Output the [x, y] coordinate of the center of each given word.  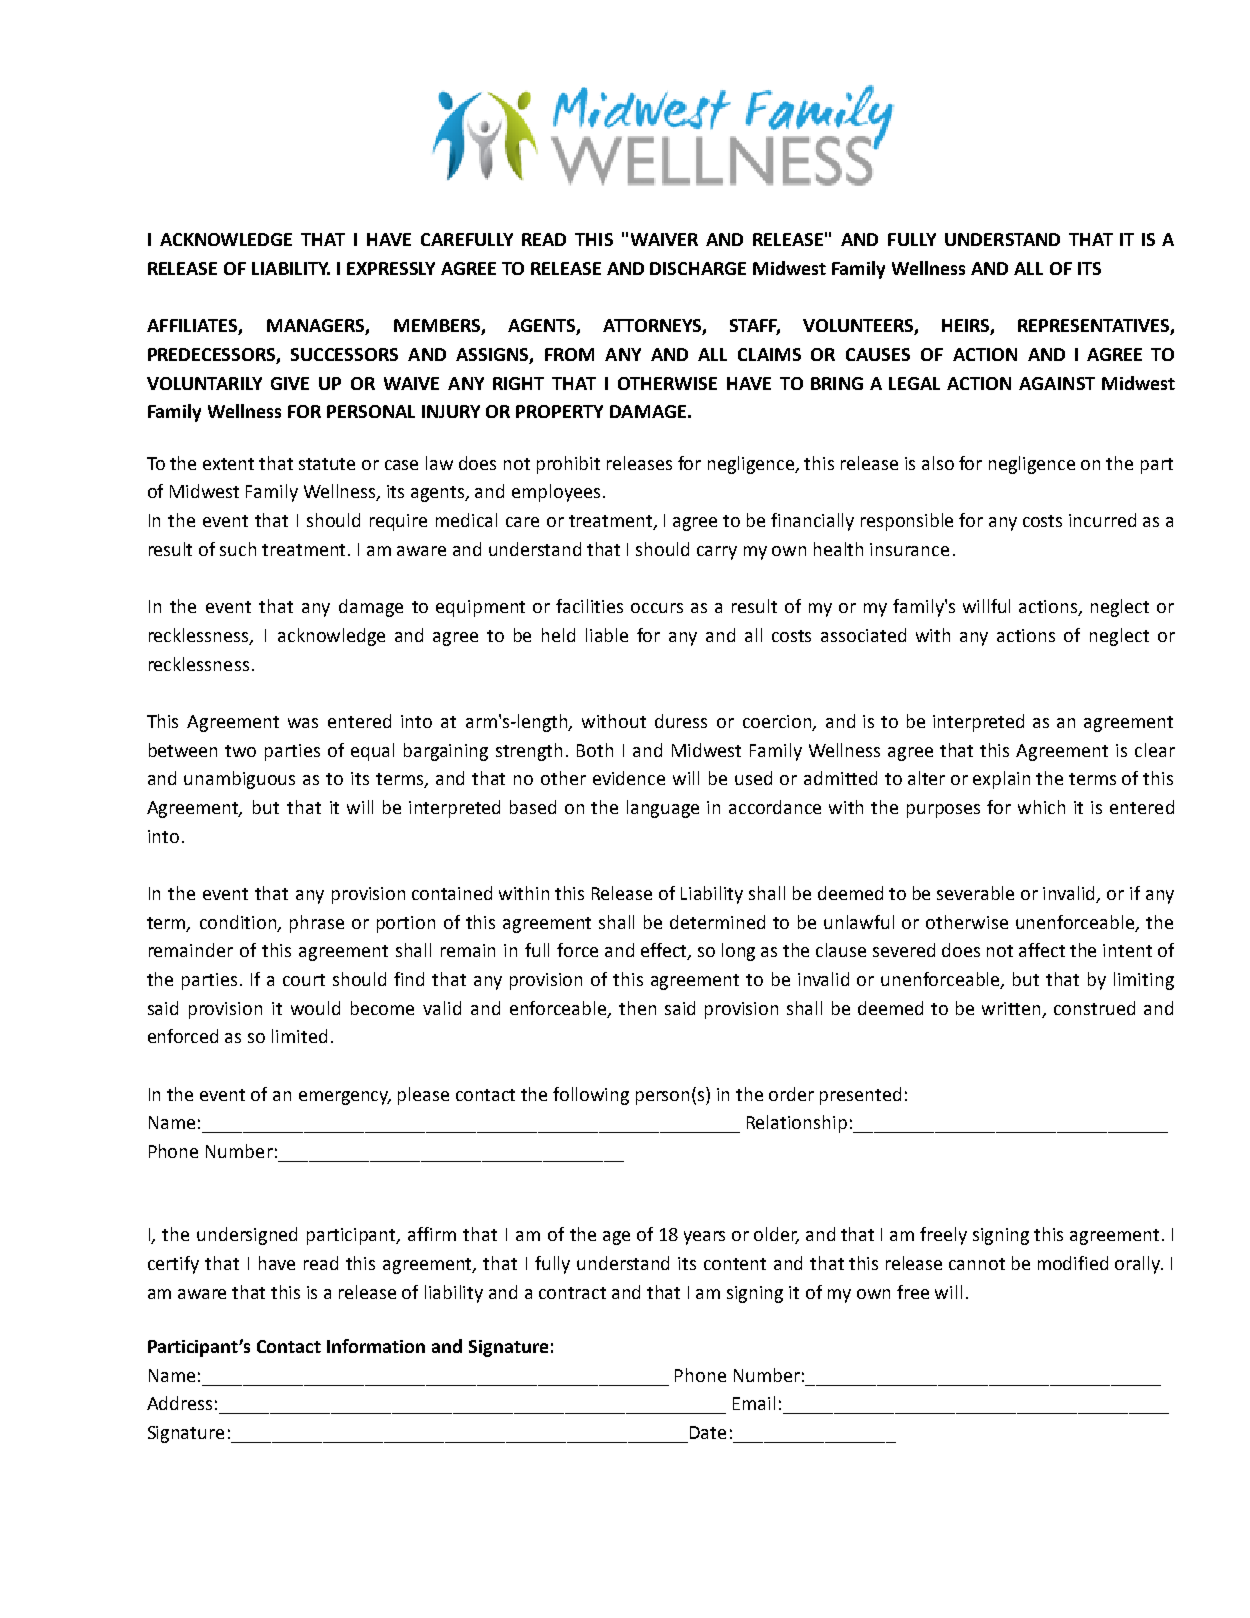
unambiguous [239, 780]
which [1041, 807]
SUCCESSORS [344, 354]
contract [572, 1293]
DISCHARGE [698, 268]
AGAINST [1057, 383]
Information [376, 1346]
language [663, 809]
